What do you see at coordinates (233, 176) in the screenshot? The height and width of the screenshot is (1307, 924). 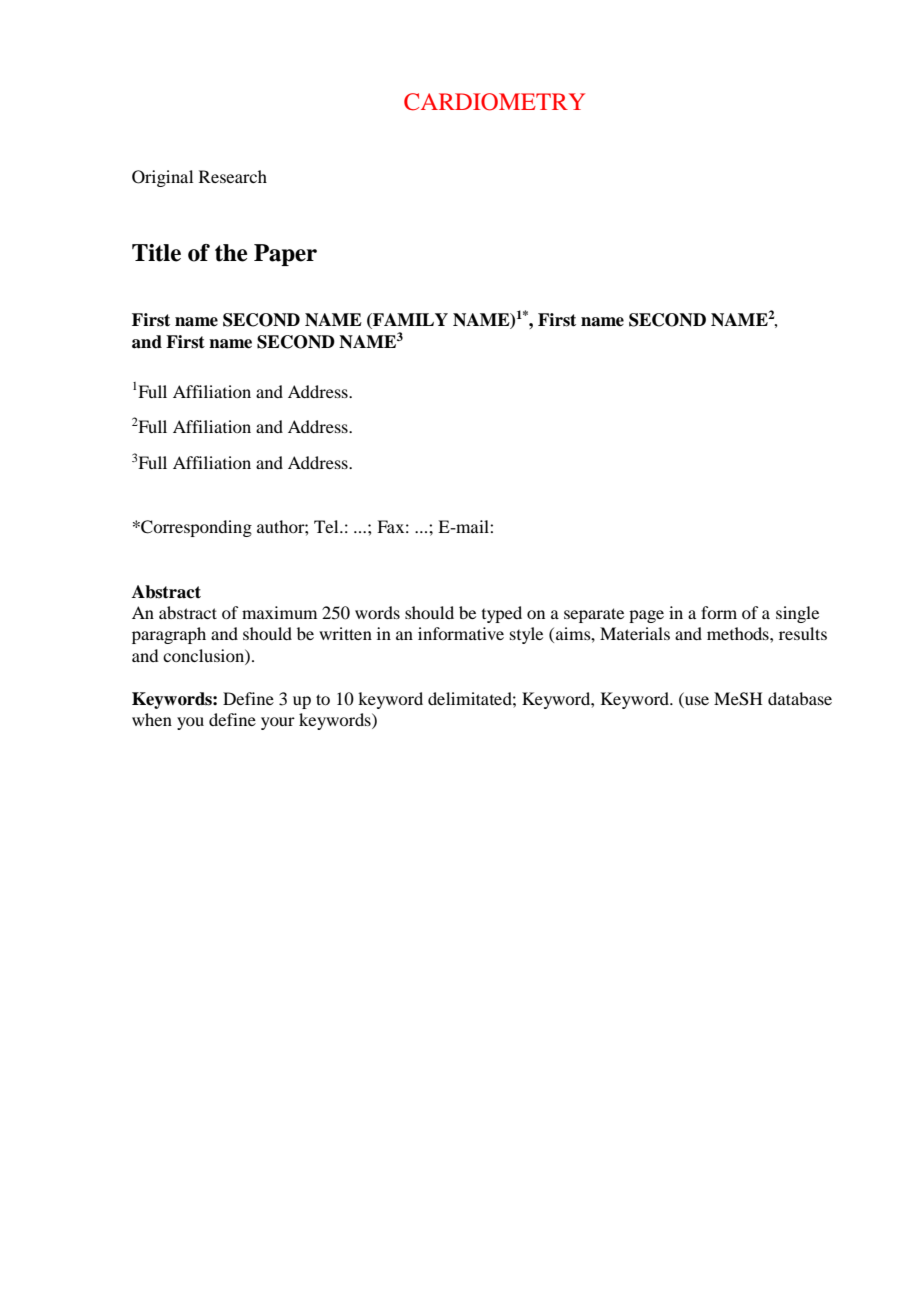 I see `Research` at bounding box center [233, 176].
